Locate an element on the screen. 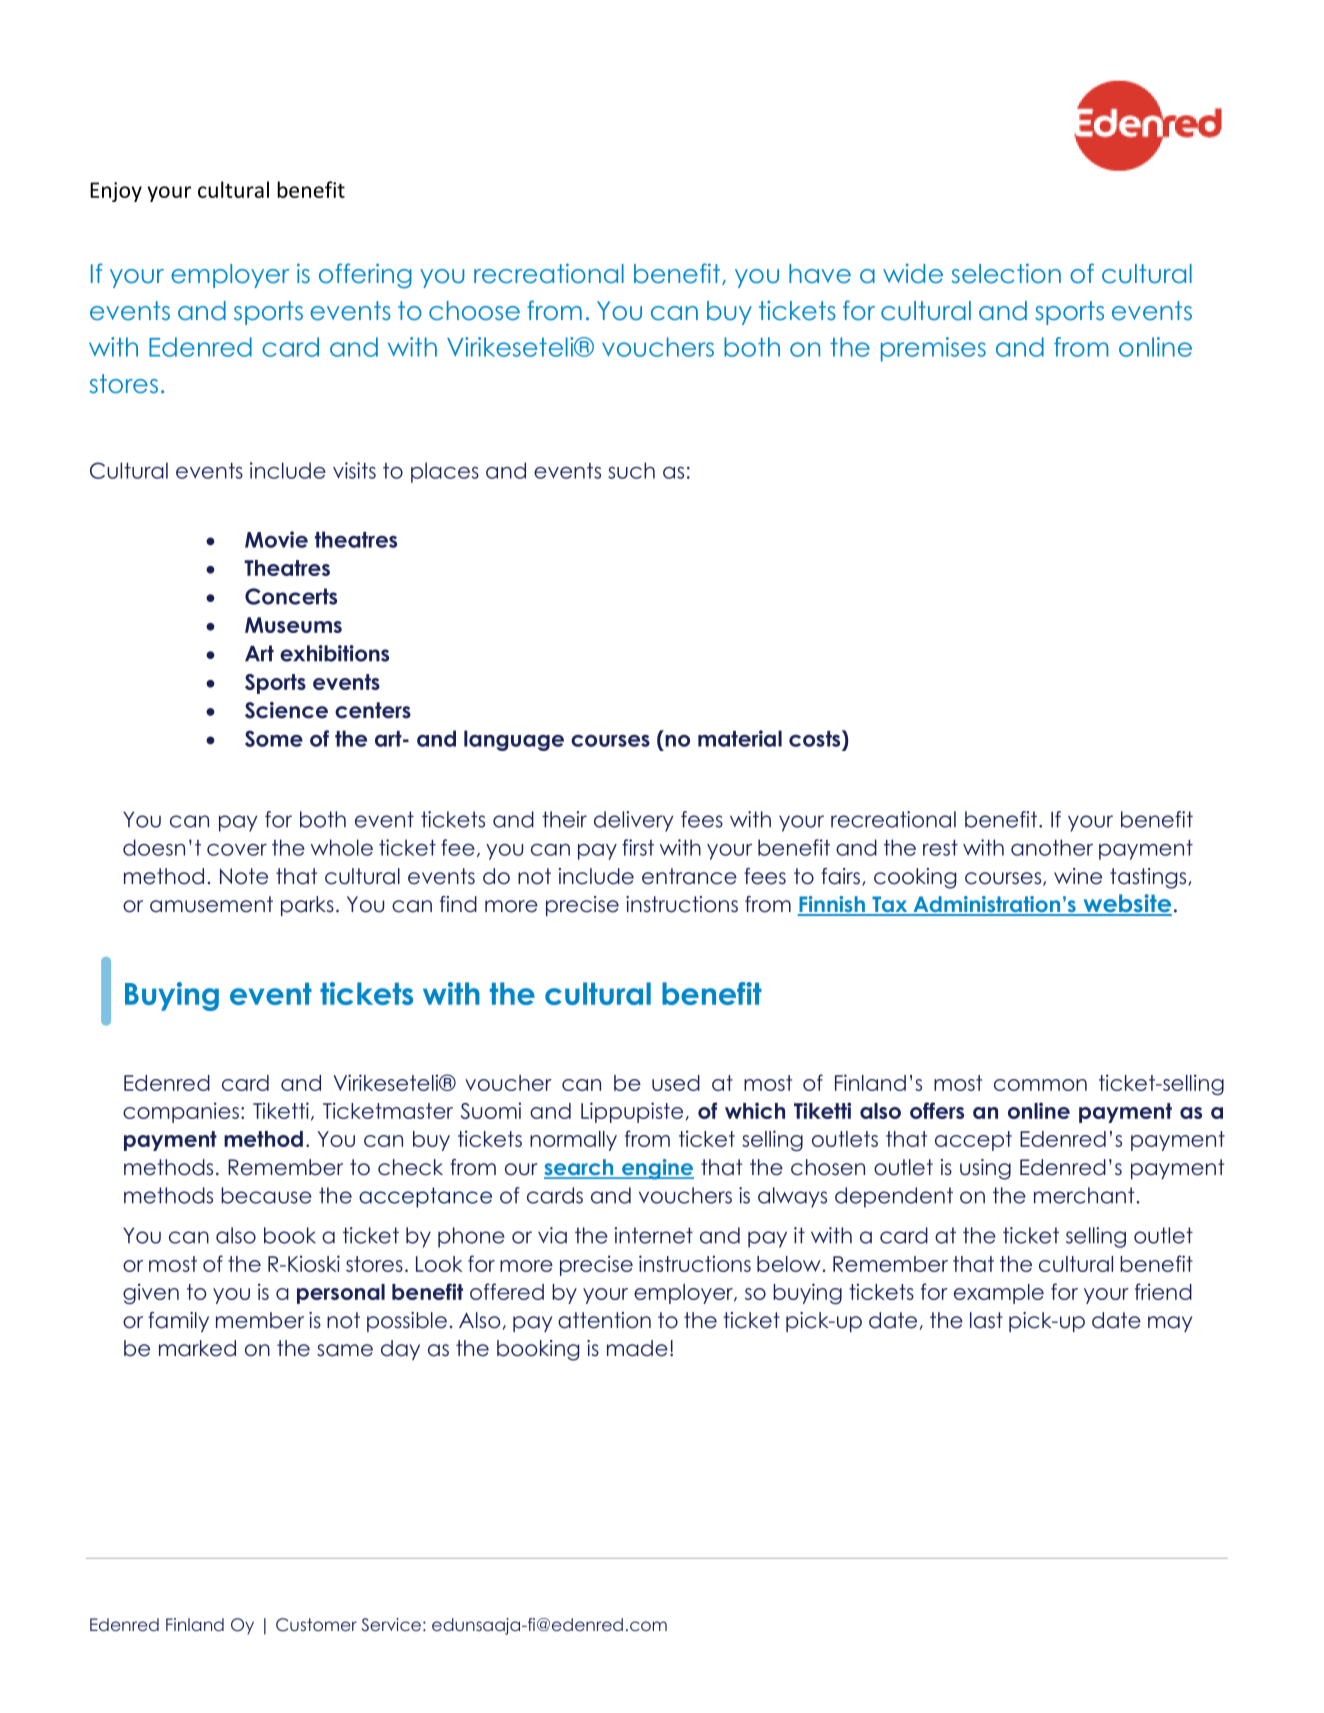  entrance is located at coordinates (689, 876).
